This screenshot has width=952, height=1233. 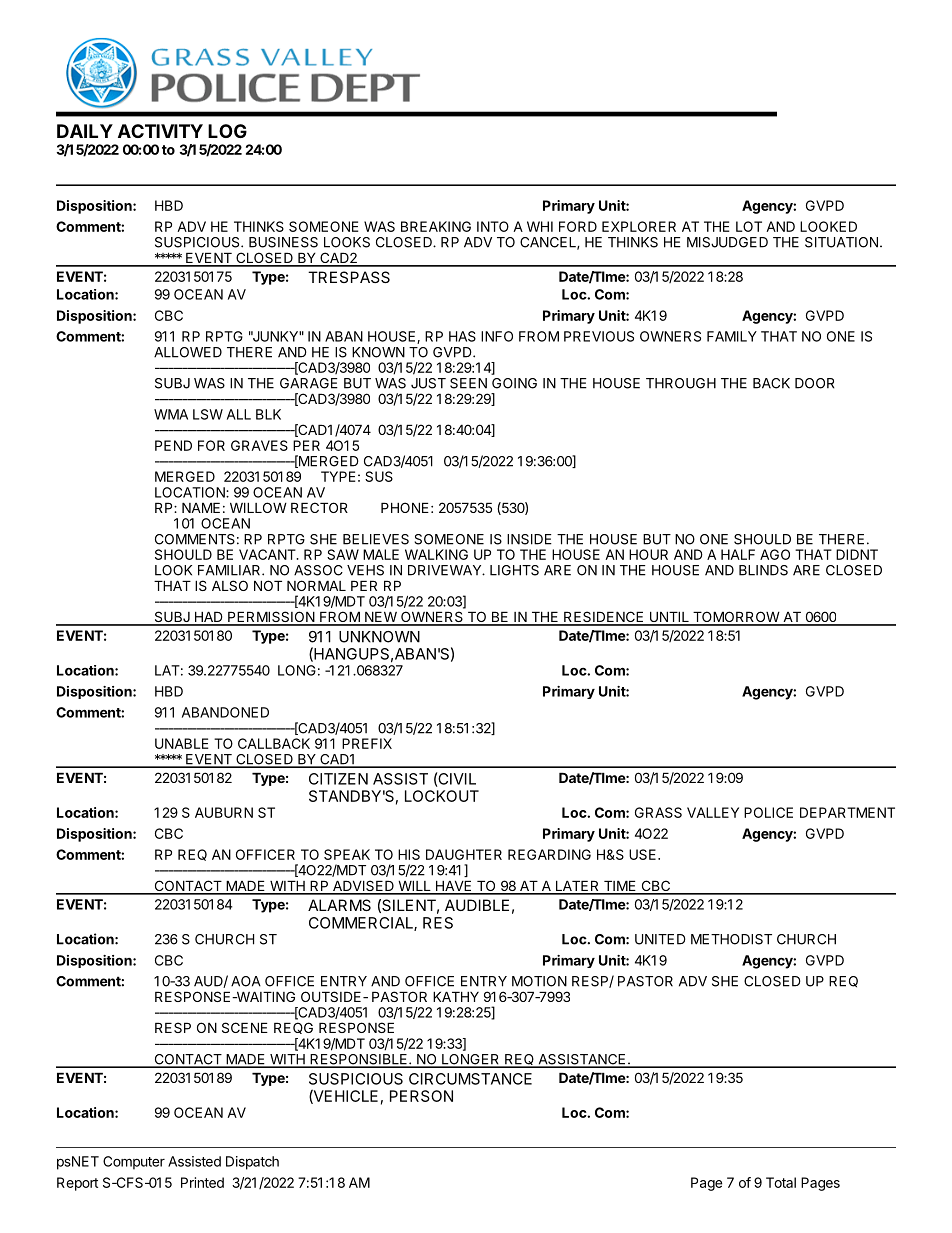 What do you see at coordinates (134, 1163) in the screenshot?
I see `Computer` at bounding box center [134, 1163].
